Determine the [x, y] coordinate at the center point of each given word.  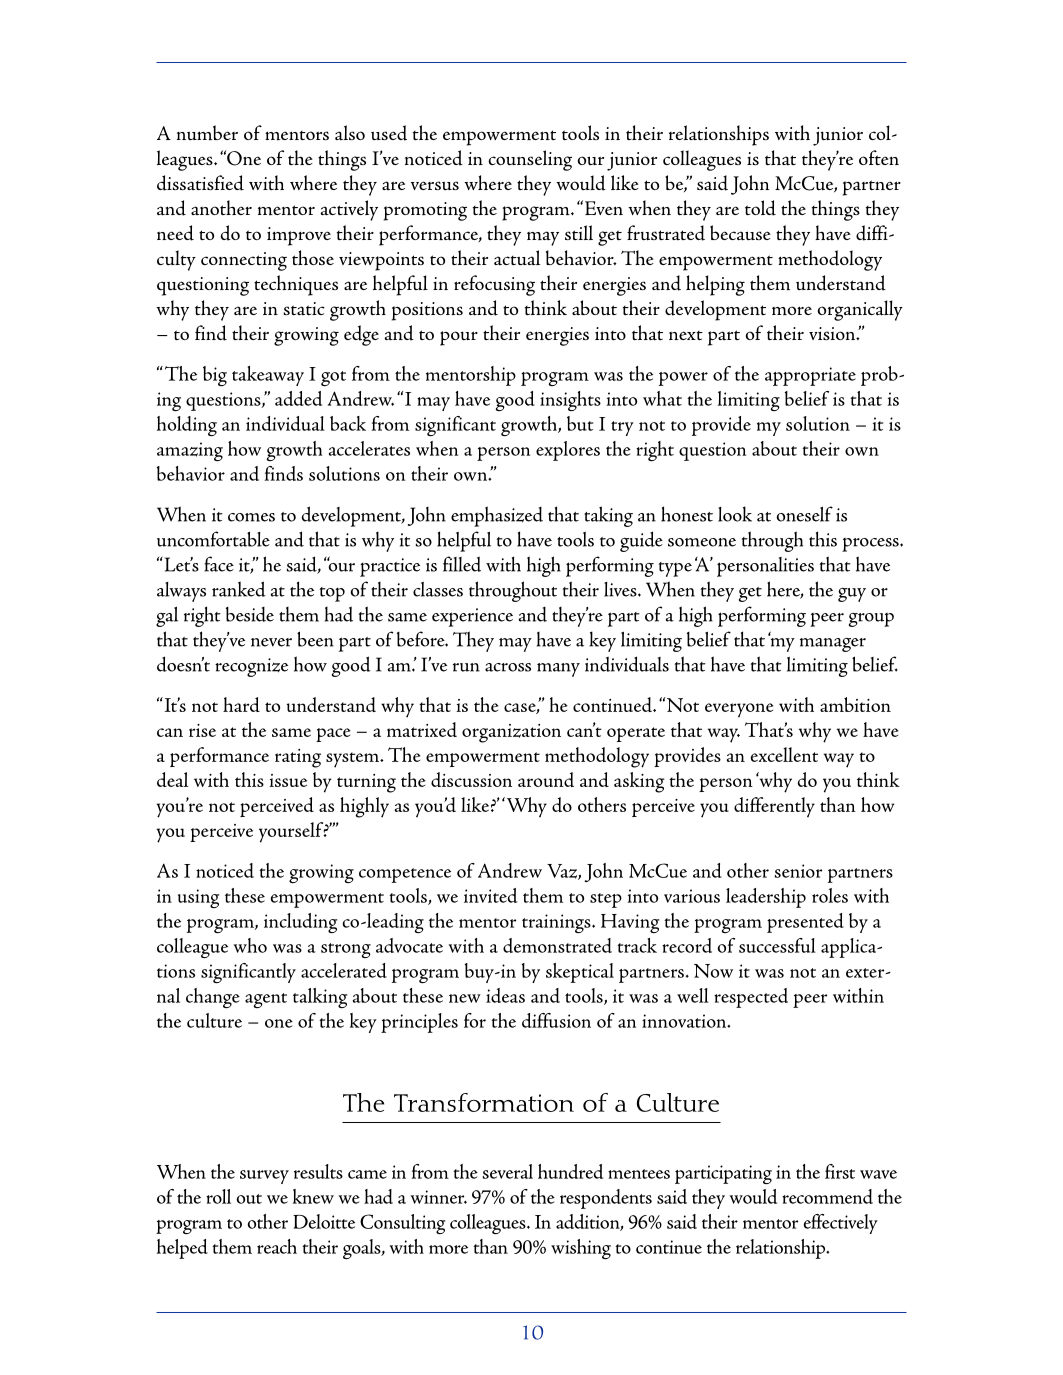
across [508, 667]
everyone [739, 710]
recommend [827, 1196]
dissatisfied [200, 183]
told [760, 208]
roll [218, 1196]
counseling [530, 160]
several [508, 1171]
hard [241, 704]
